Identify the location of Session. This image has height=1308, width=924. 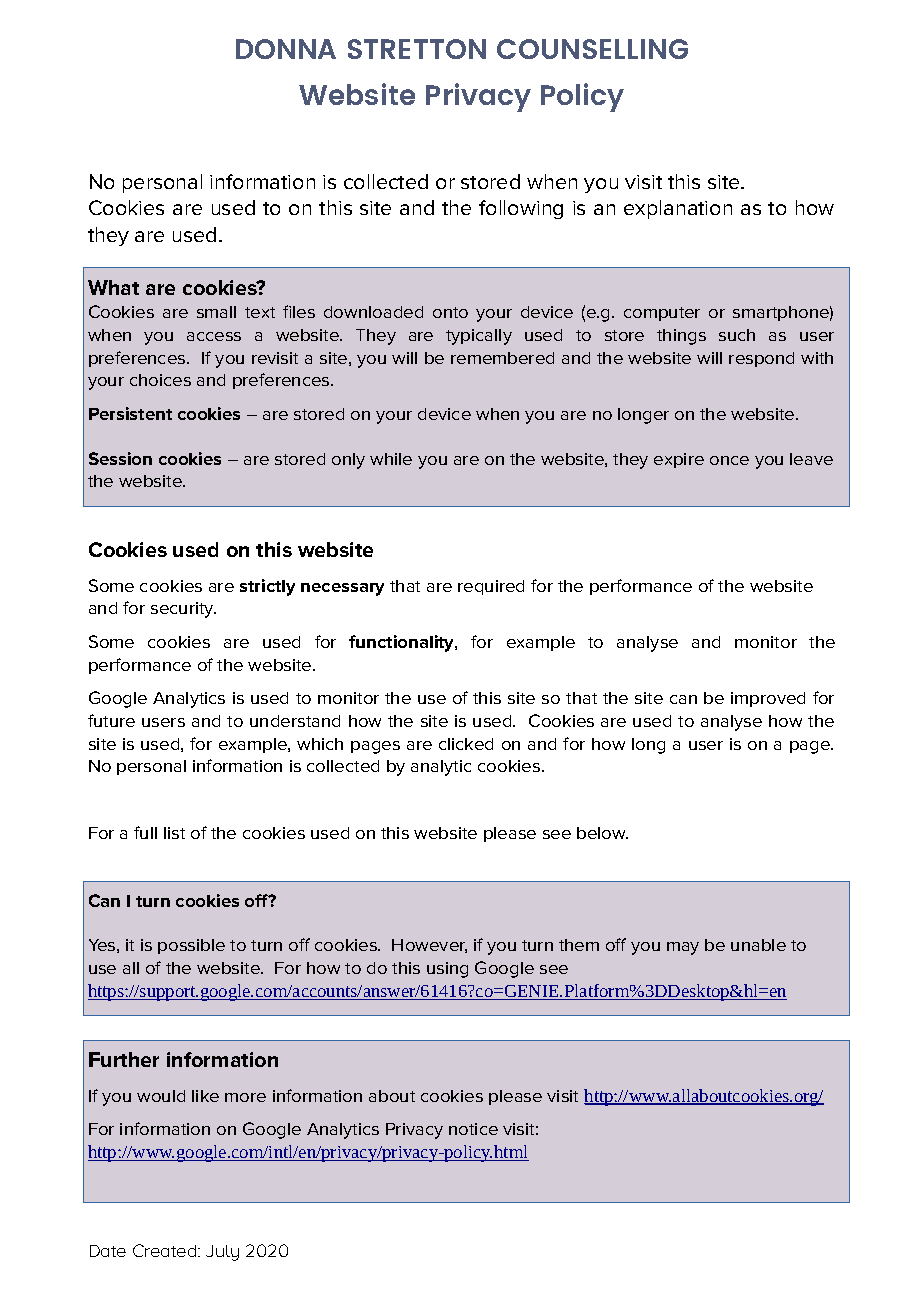
(120, 458).
